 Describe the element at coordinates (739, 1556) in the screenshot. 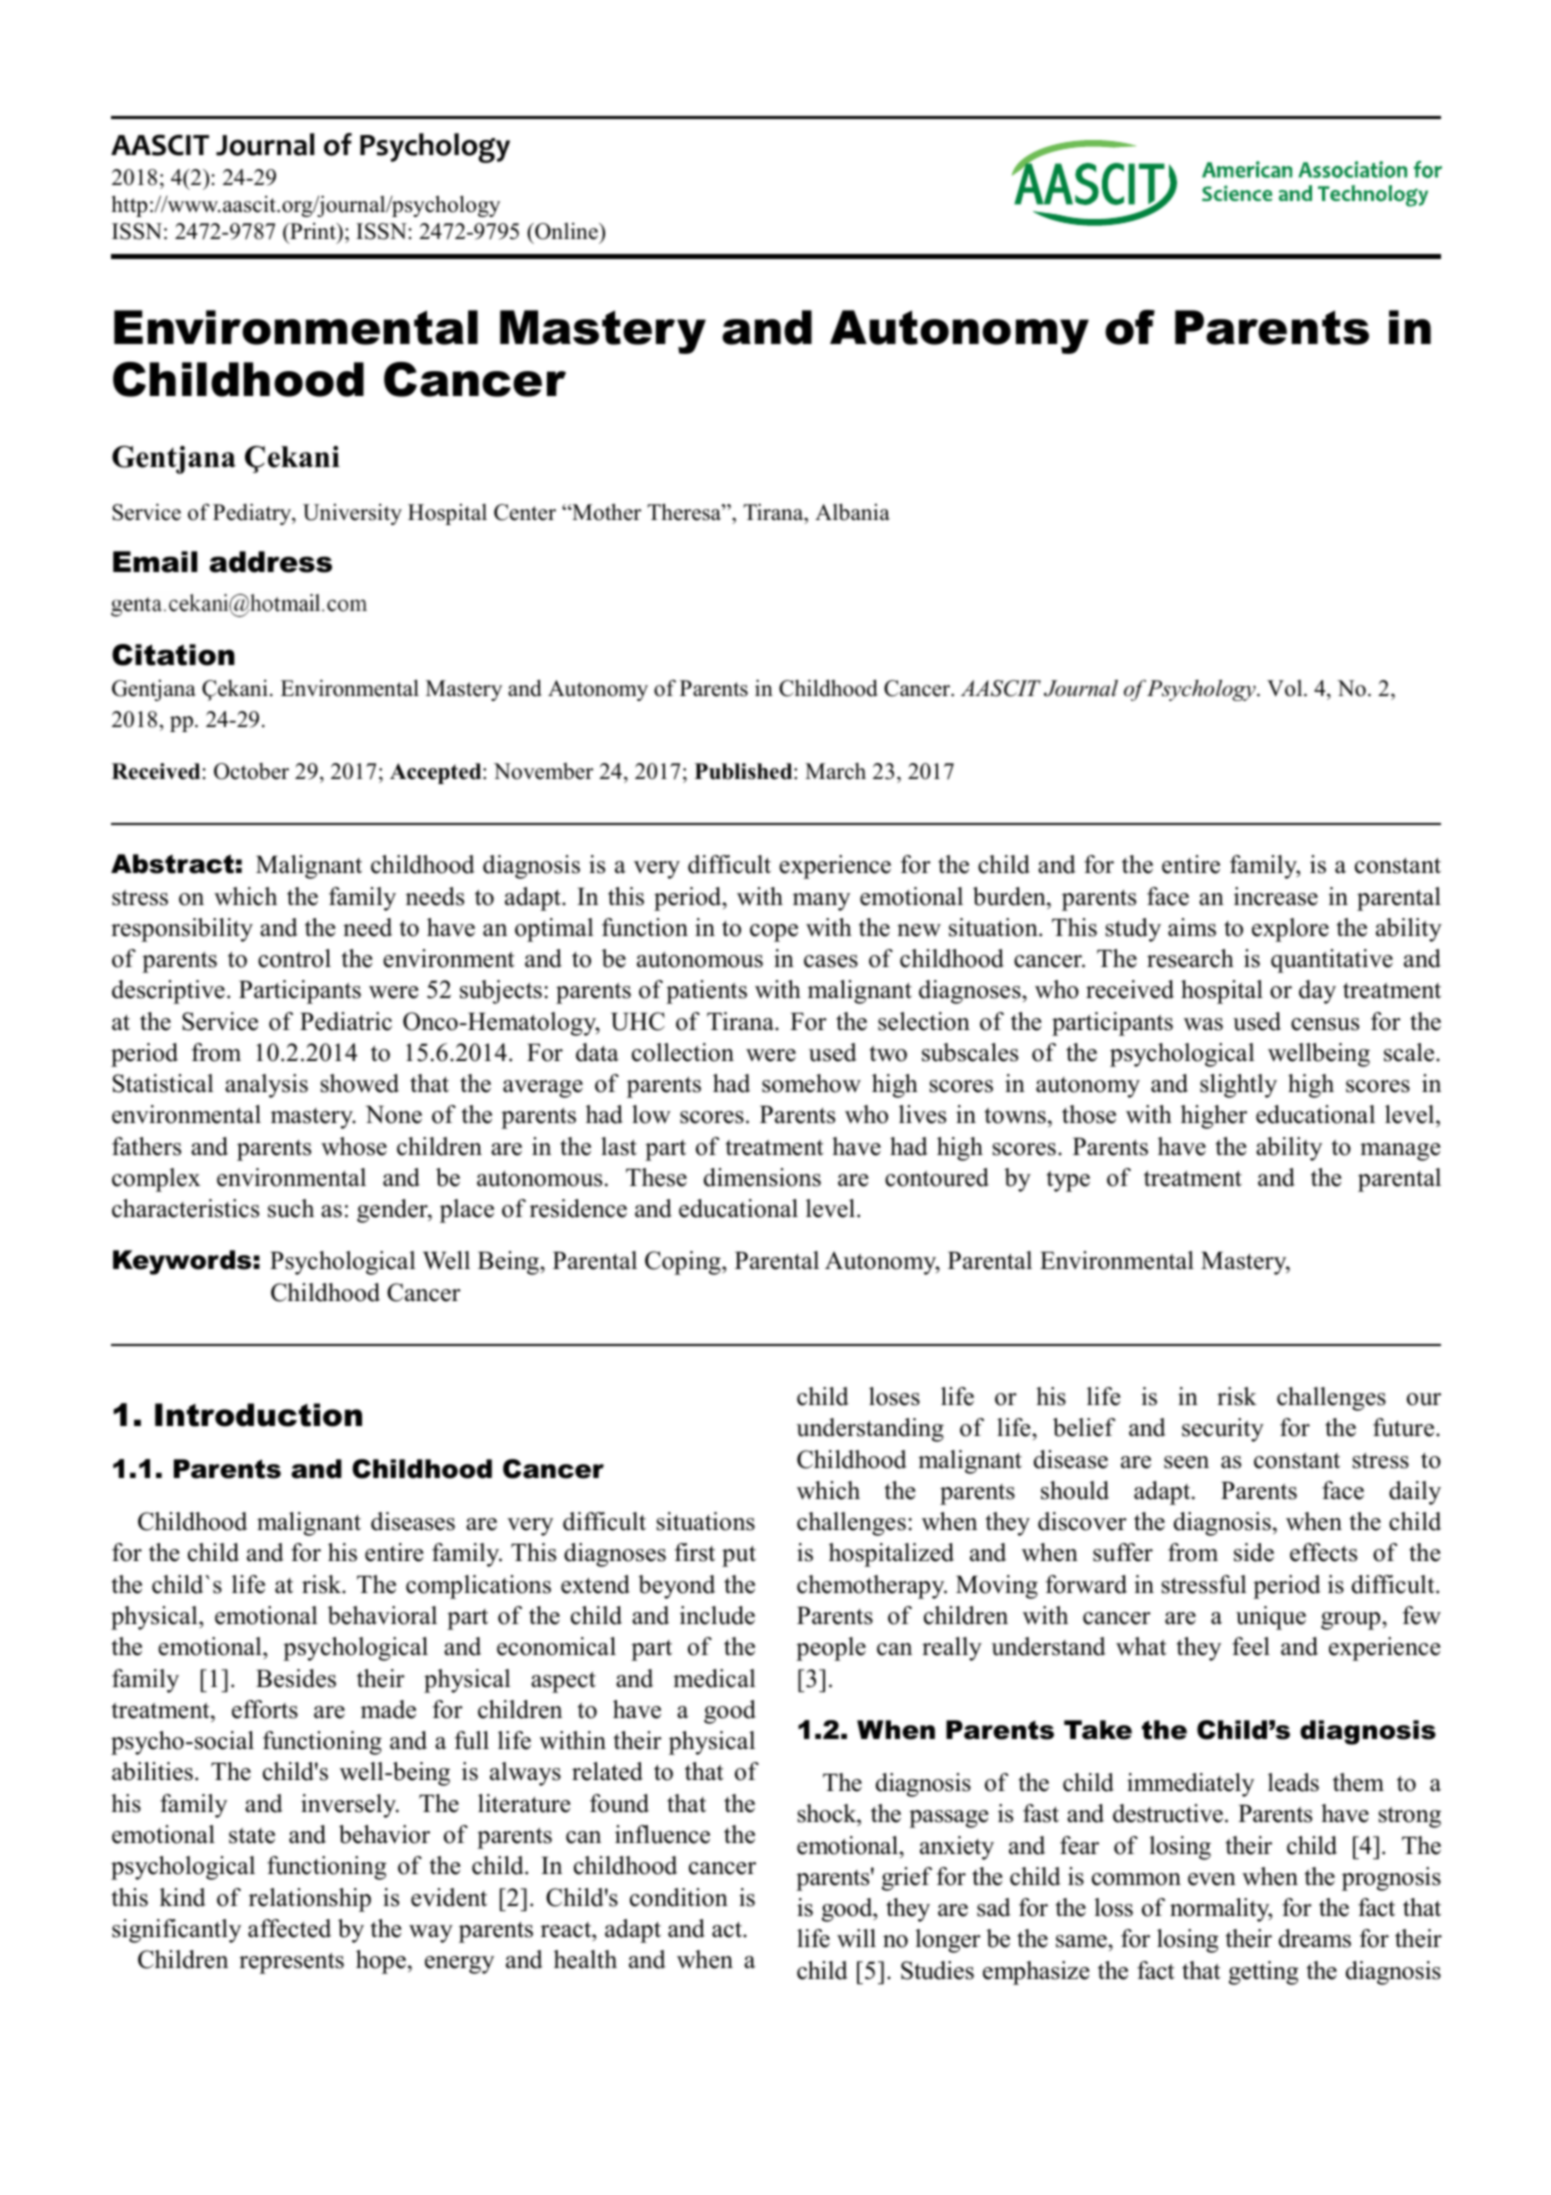

I see `put` at that location.
